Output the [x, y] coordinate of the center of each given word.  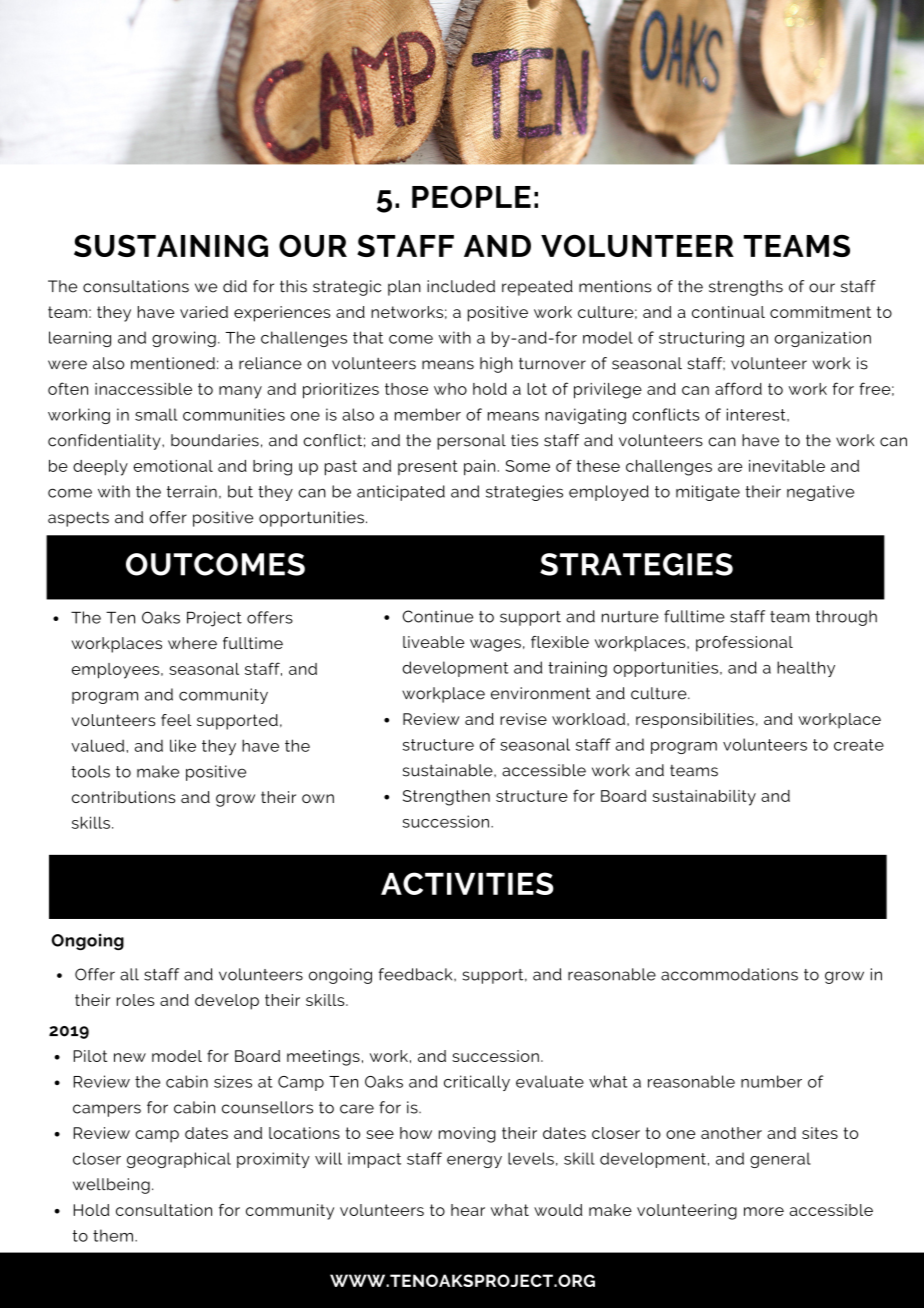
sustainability [704, 798]
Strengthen [446, 798]
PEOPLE [471, 197]
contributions [123, 797]
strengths [746, 288]
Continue [438, 616]
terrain [192, 491]
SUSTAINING [171, 246]
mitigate [708, 493]
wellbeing [111, 1186]
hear [468, 1210]
